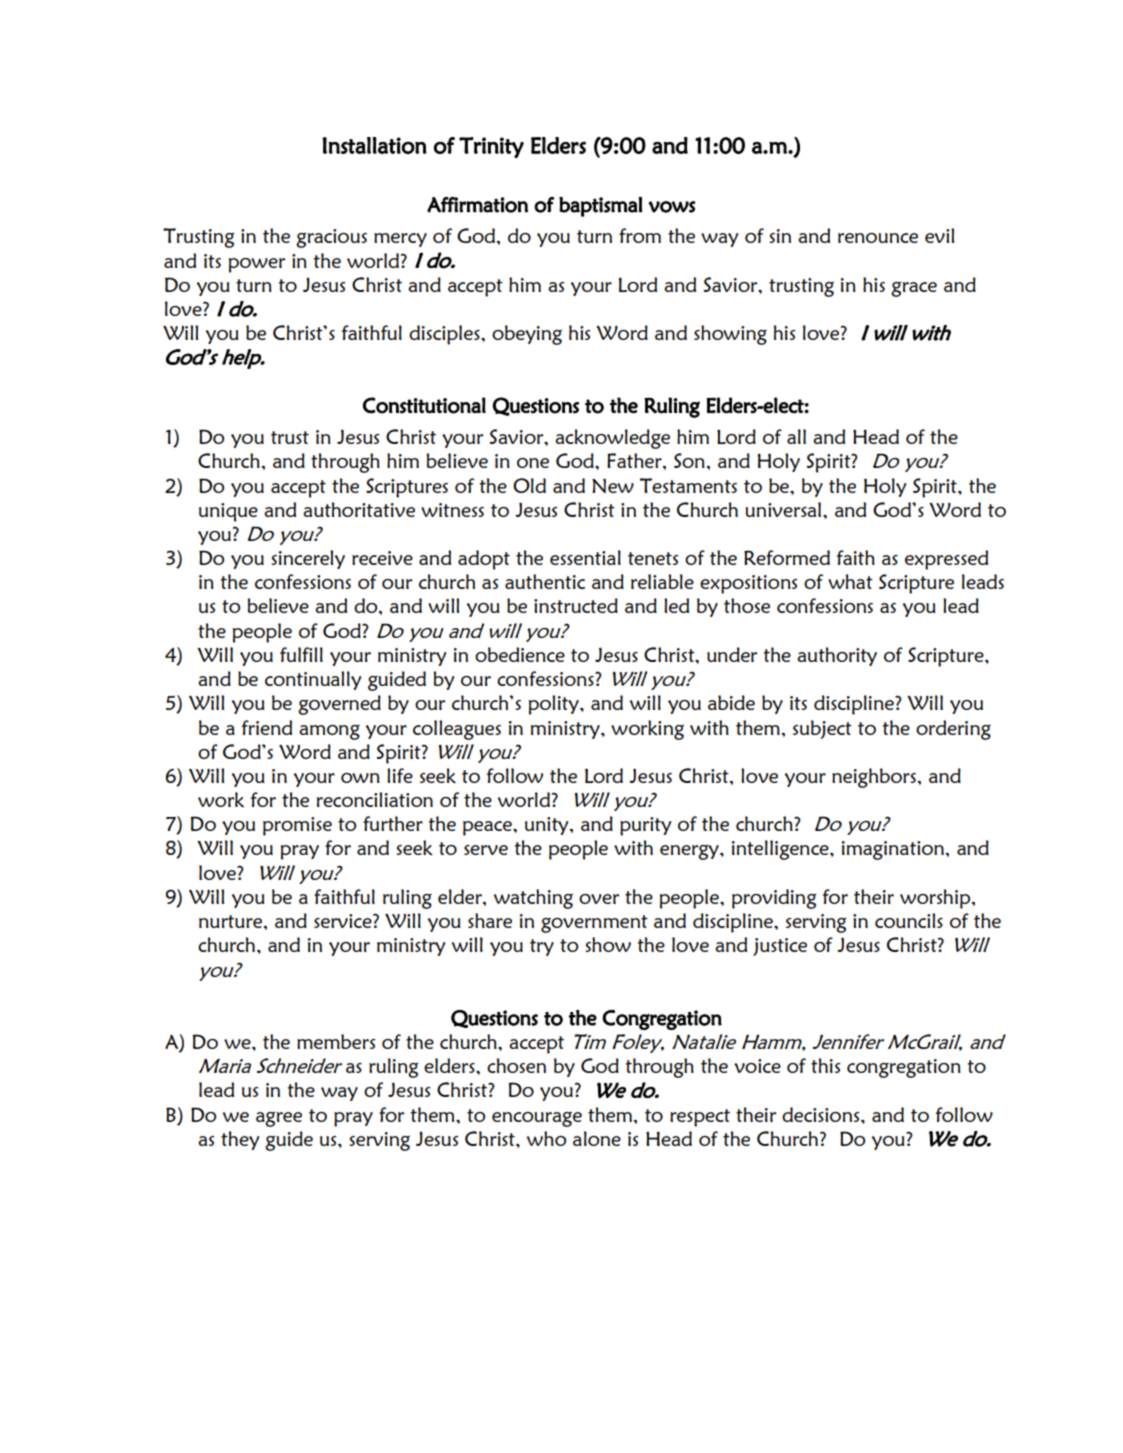 The height and width of the screenshot is (1453, 1123). Describe the element at coordinates (784, 509) in the screenshot. I see `universal` at that location.
